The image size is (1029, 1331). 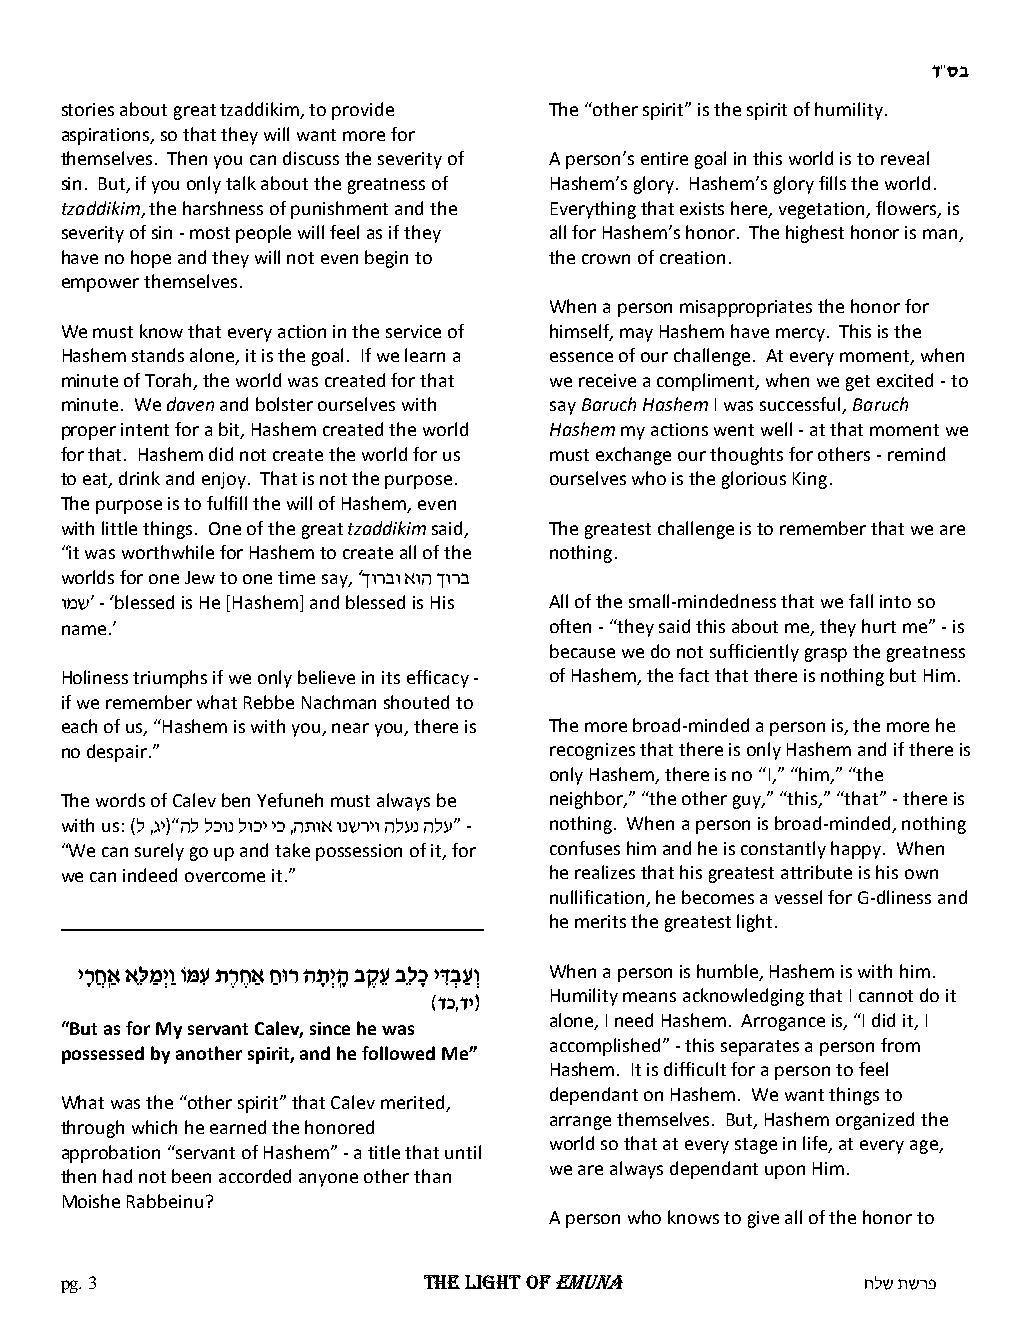 What do you see at coordinates (801, 405) in the page?
I see `successful` at bounding box center [801, 405].
